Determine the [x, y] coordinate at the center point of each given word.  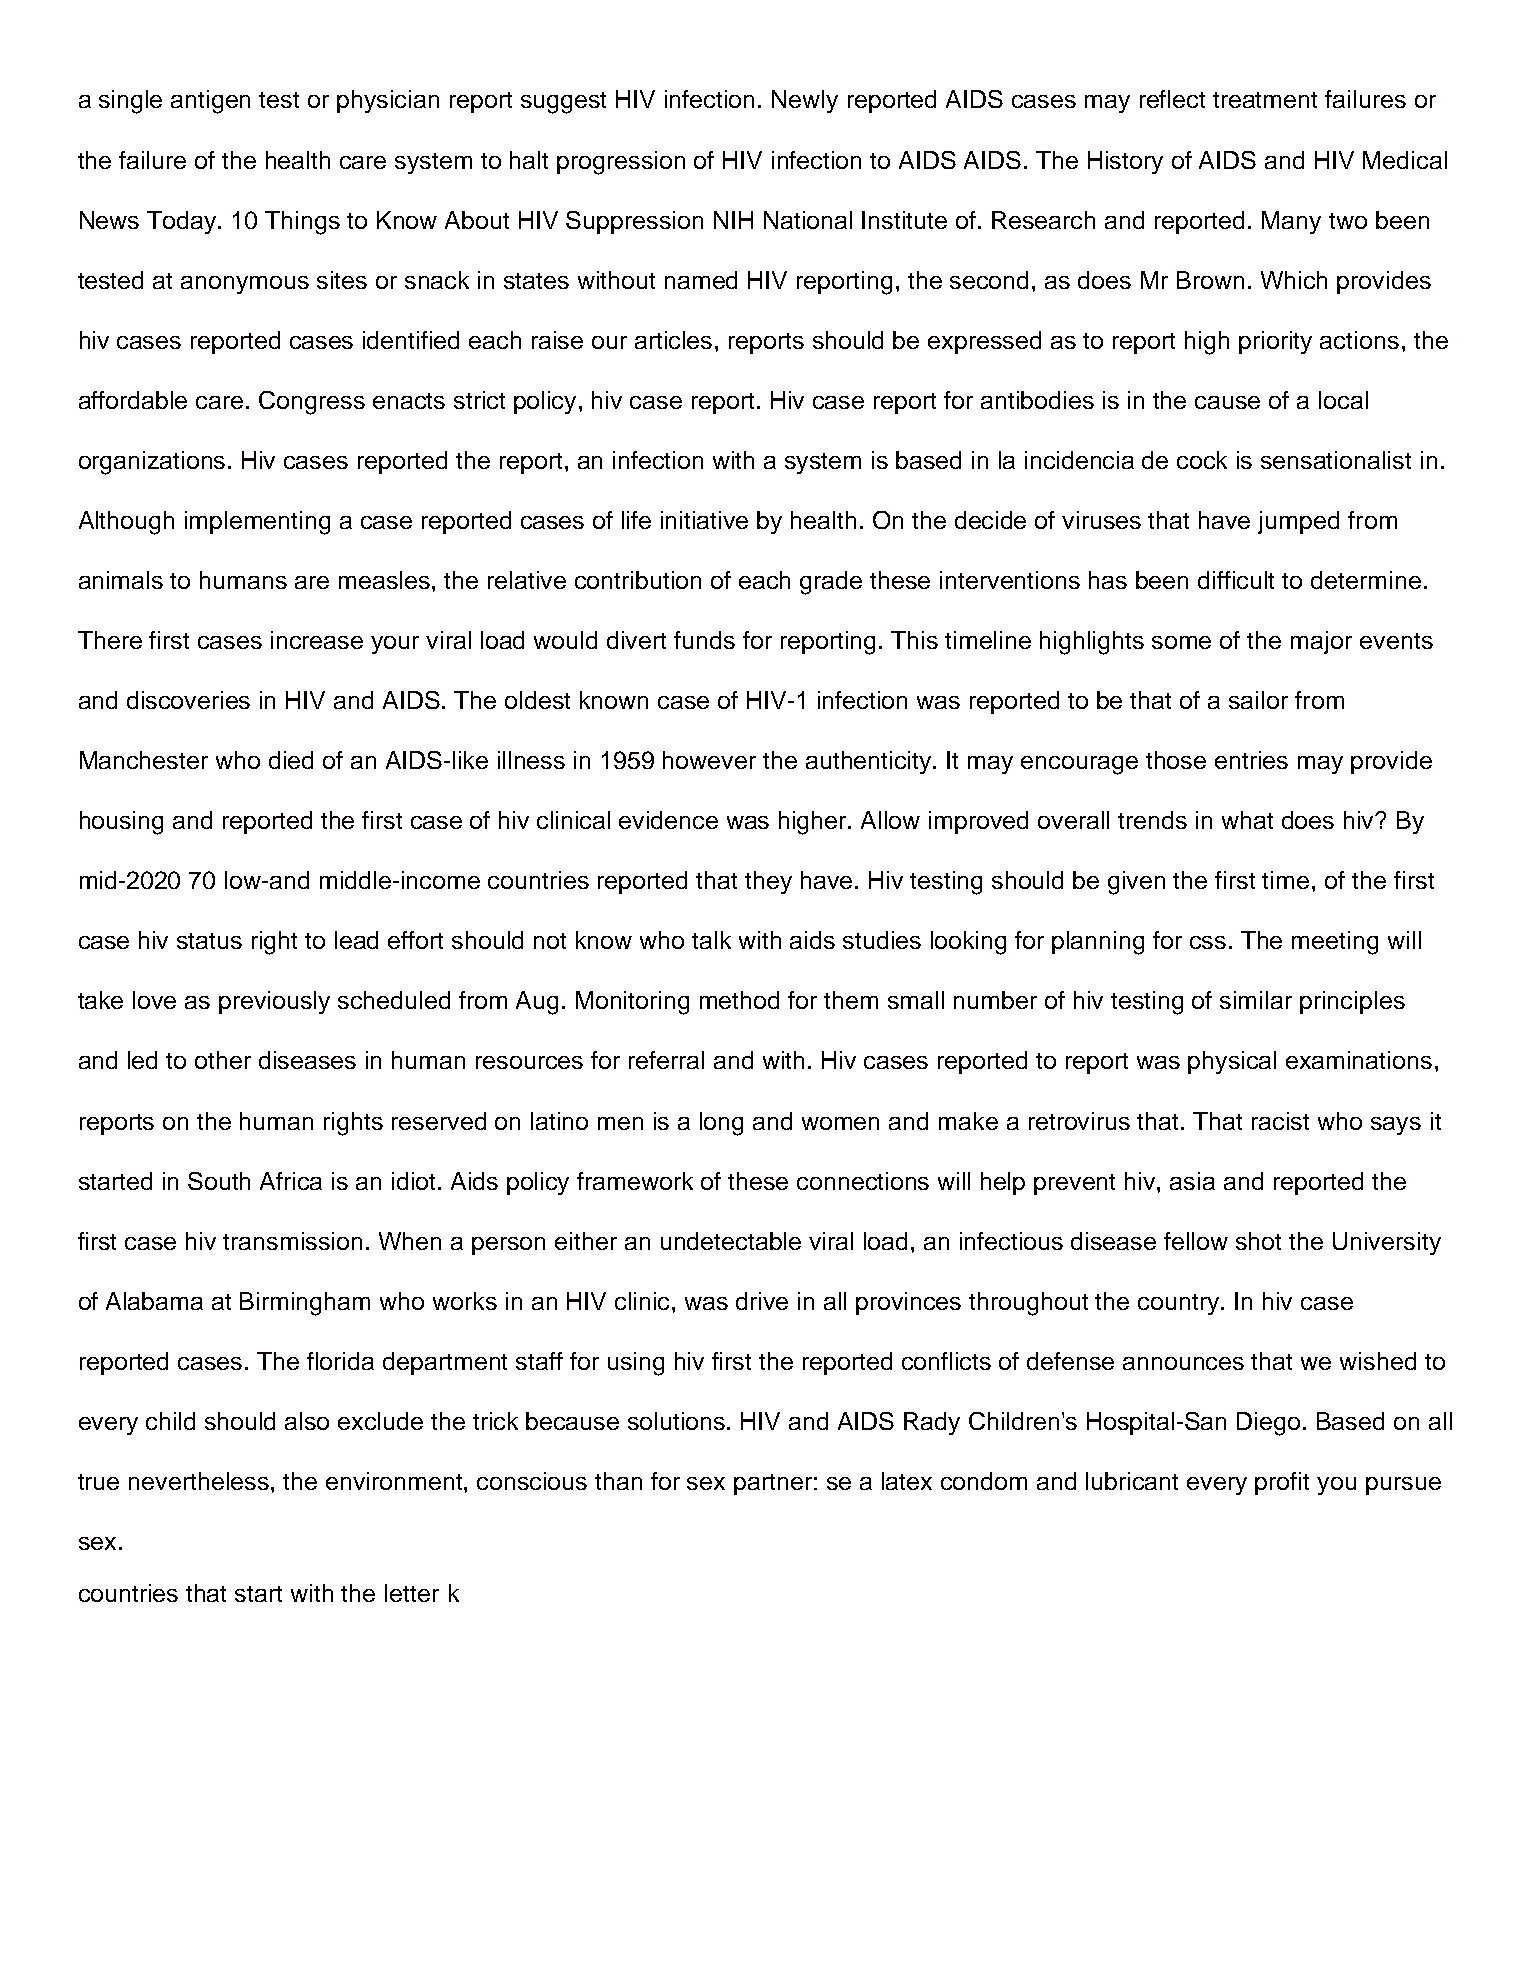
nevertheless [200, 1481]
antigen [210, 102]
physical [1232, 1062]
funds [704, 640]
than [618, 1481]
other [223, 1060]
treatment [1265, 100]
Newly [805, 101]
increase [317, 640]
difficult [1236, 580]
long [721, 1124]
